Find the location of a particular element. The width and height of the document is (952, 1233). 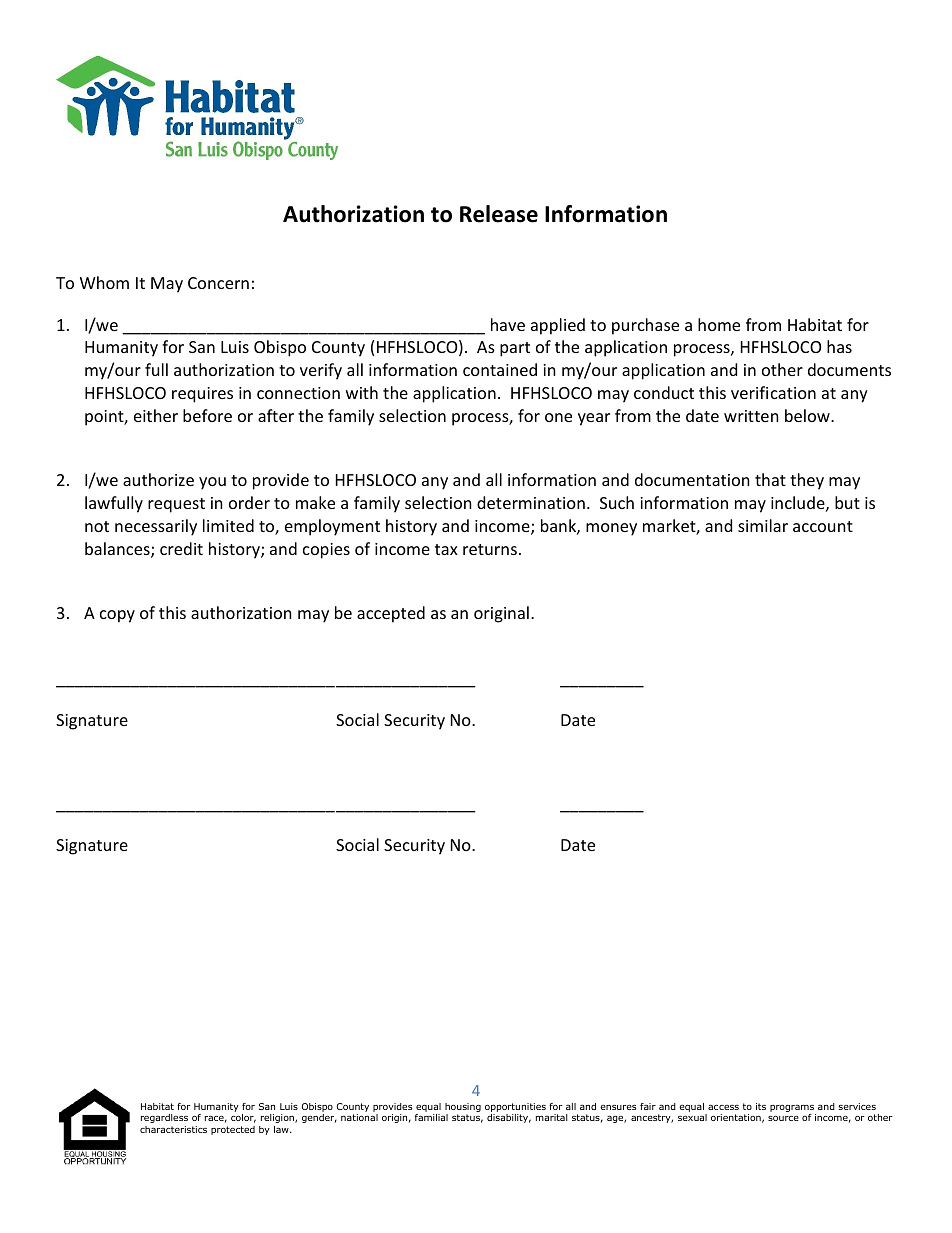

its is located at coordinates (761, 1106).
